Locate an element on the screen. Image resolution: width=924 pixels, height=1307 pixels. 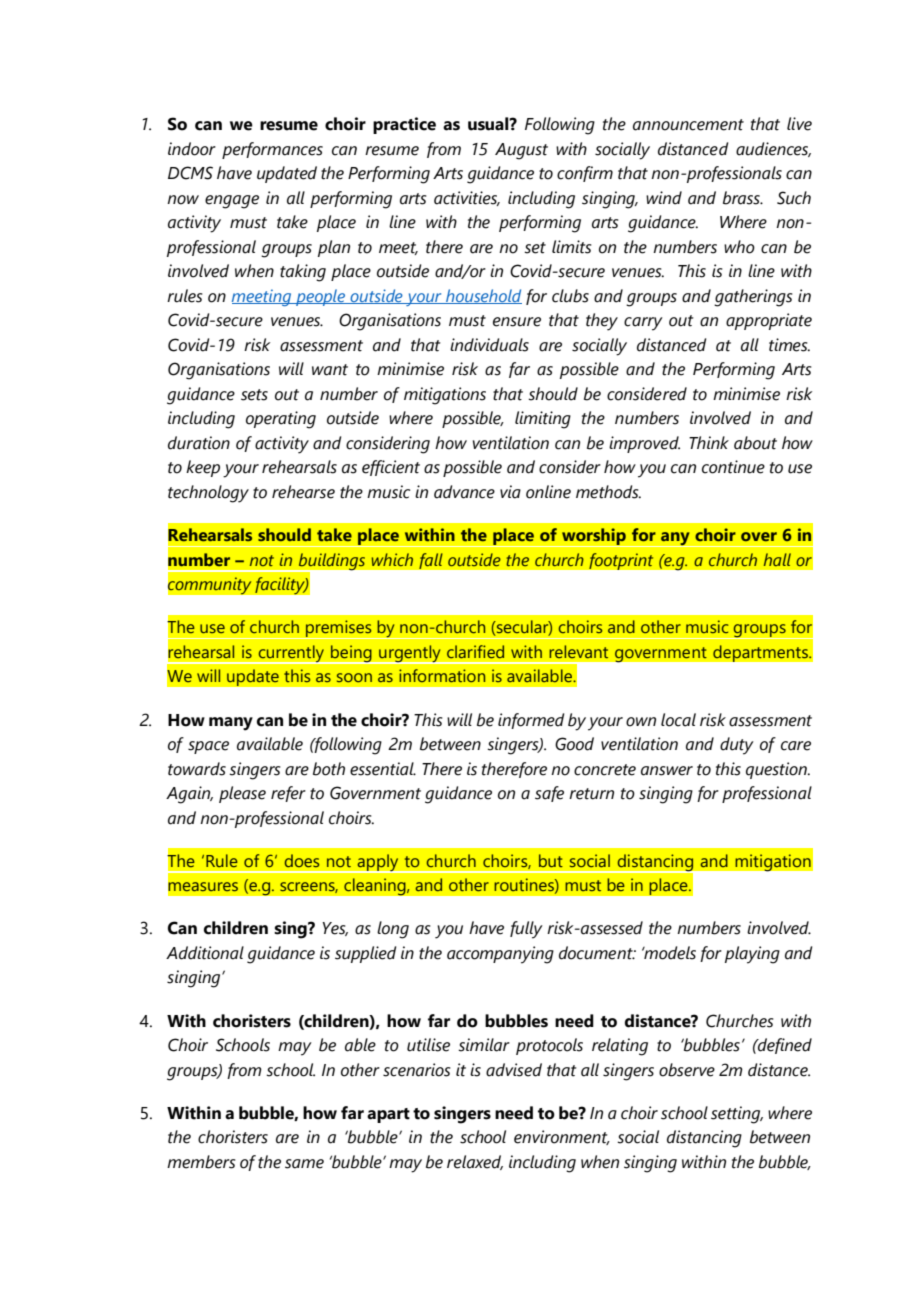
please is located at coordinates (242, 794).
